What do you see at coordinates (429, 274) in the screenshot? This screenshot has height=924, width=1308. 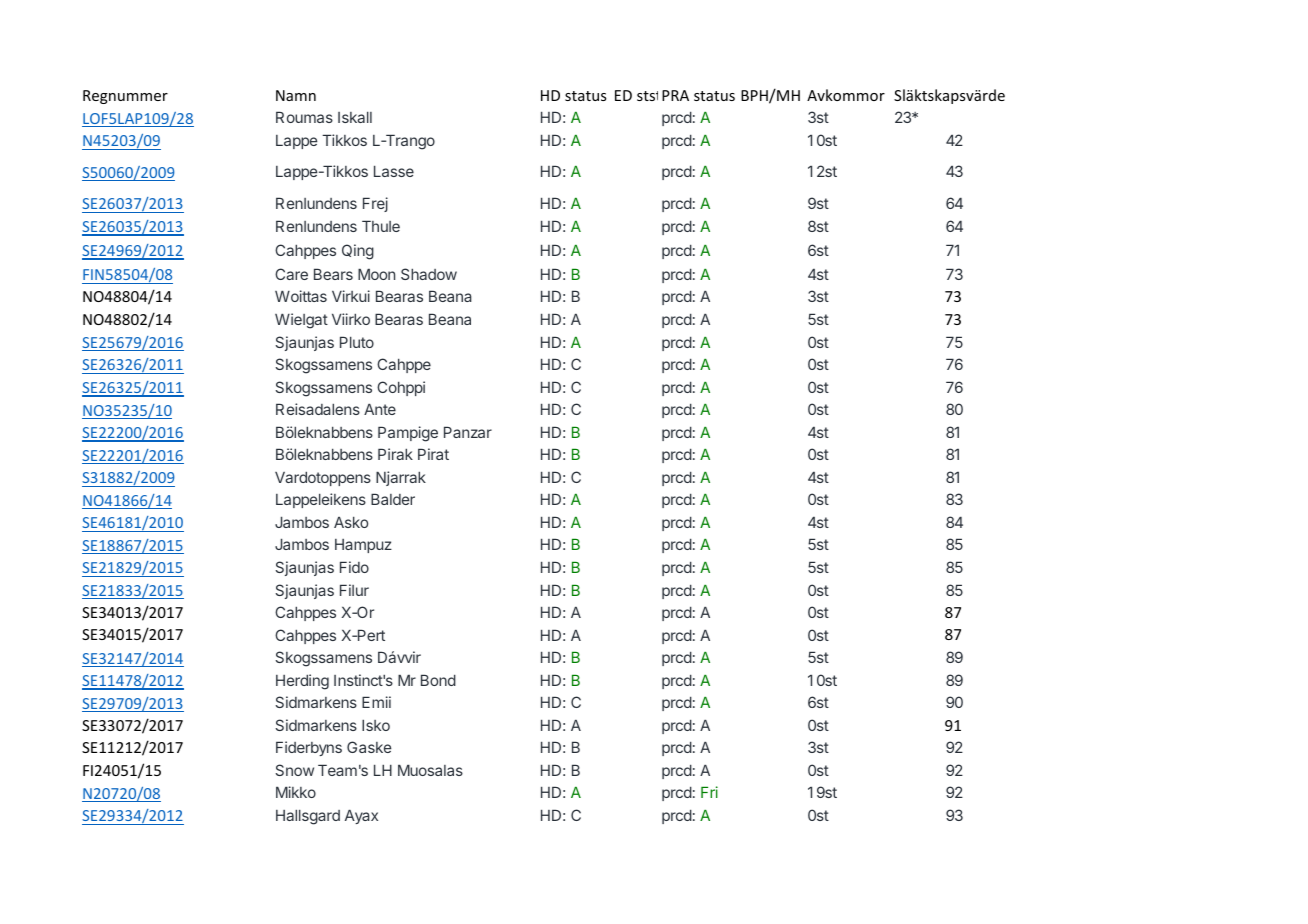 I see `Shadow` at bounding box center [429, 274].
